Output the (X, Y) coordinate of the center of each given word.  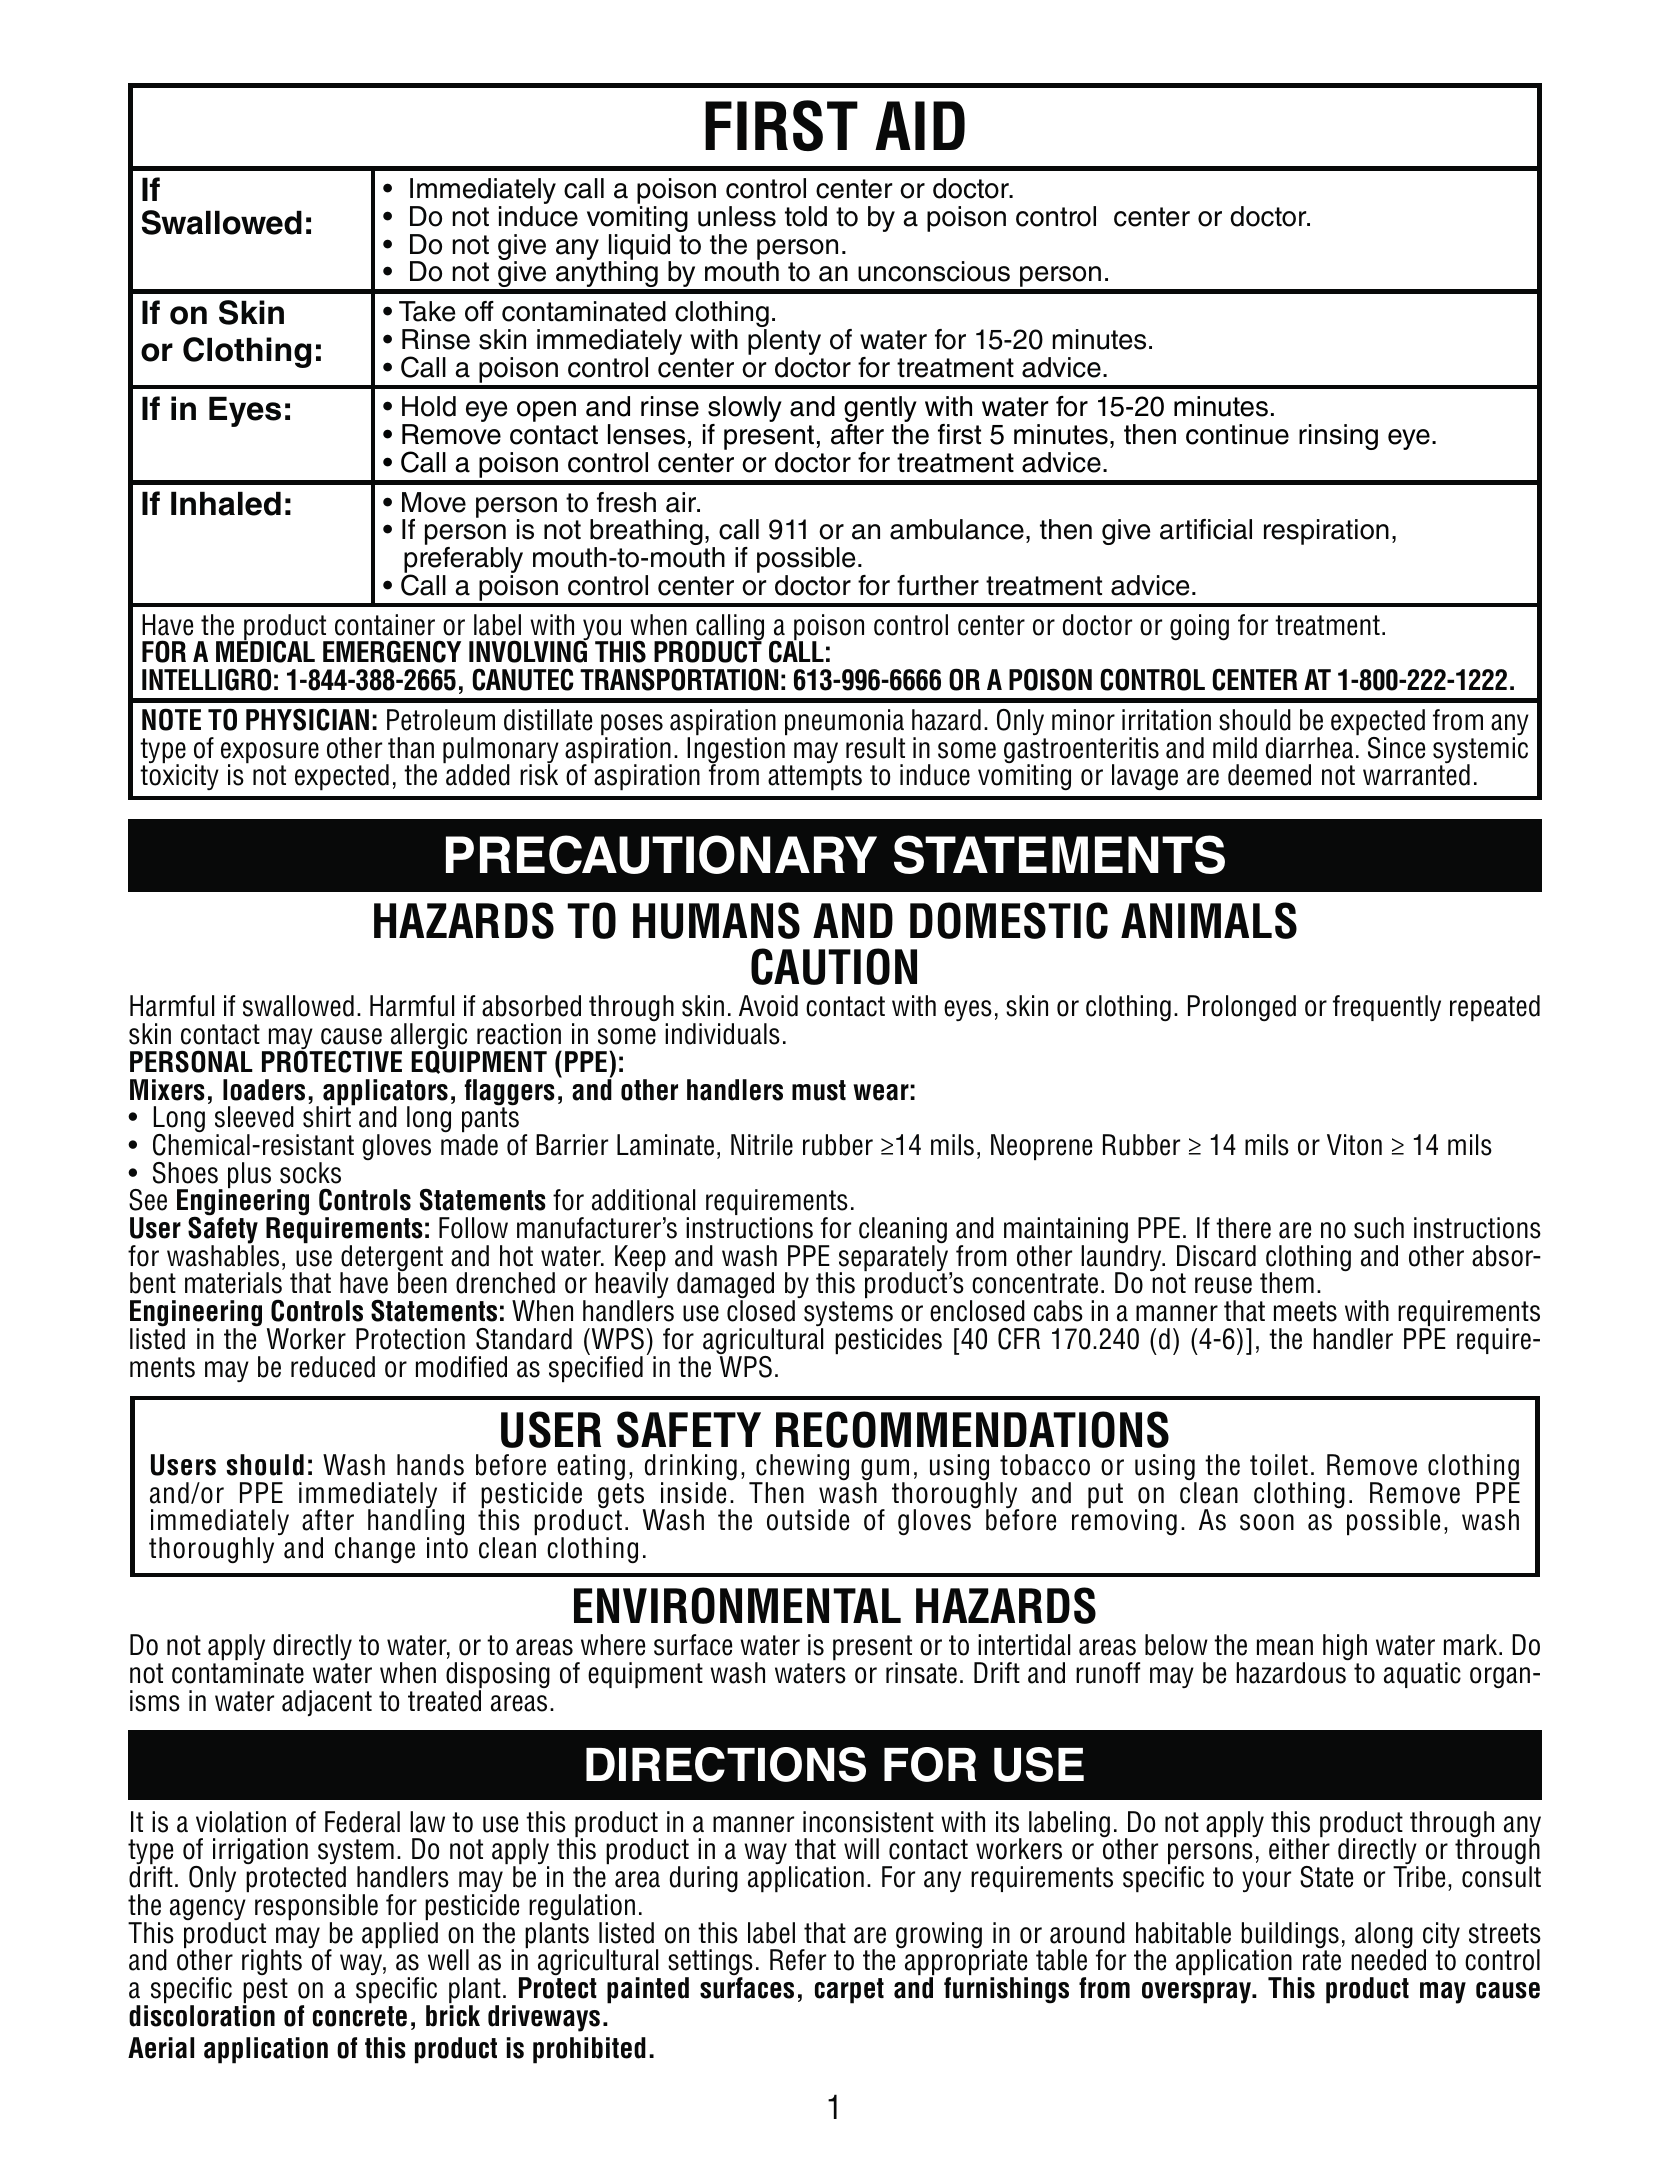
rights (272, 1962)
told (806, 216)
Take (427, 311)
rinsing (1338, 437)
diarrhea (1309, 748)
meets (1305, 1311)
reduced (333, 1367)
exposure (270, 754)
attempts (815, 778)
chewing (801, 1468)
